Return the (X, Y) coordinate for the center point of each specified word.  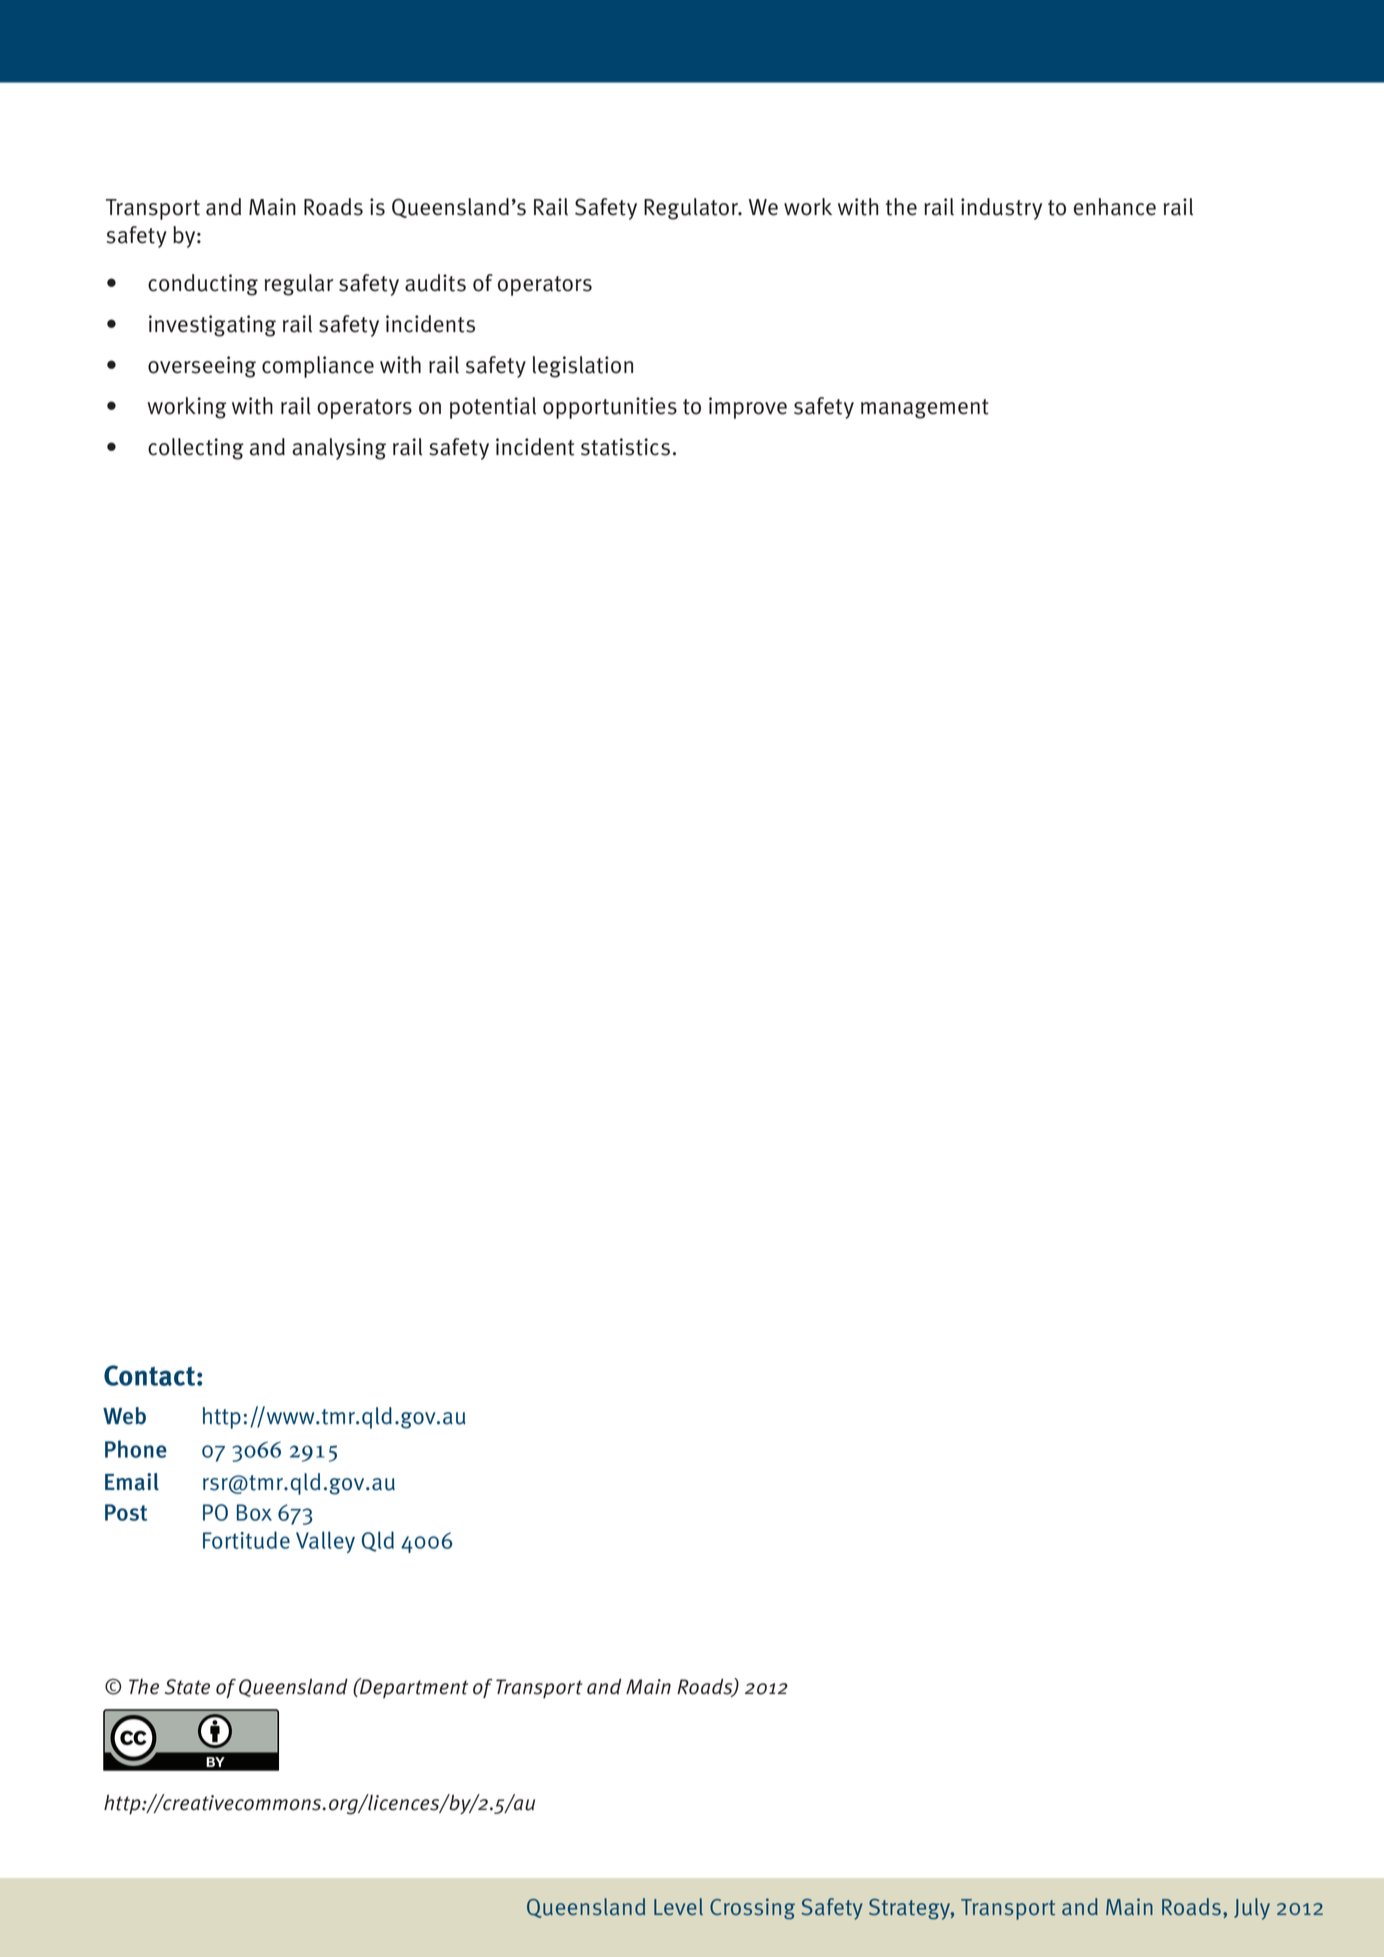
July (1252, 1909)
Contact (149, 1375)
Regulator (692, 209)
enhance (1115, 207)
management (925, 409)
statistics (625, 447)
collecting (196, 449)
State (187, 1687)
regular (299, 285)
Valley (325, 1542)
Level (678, 1906)
